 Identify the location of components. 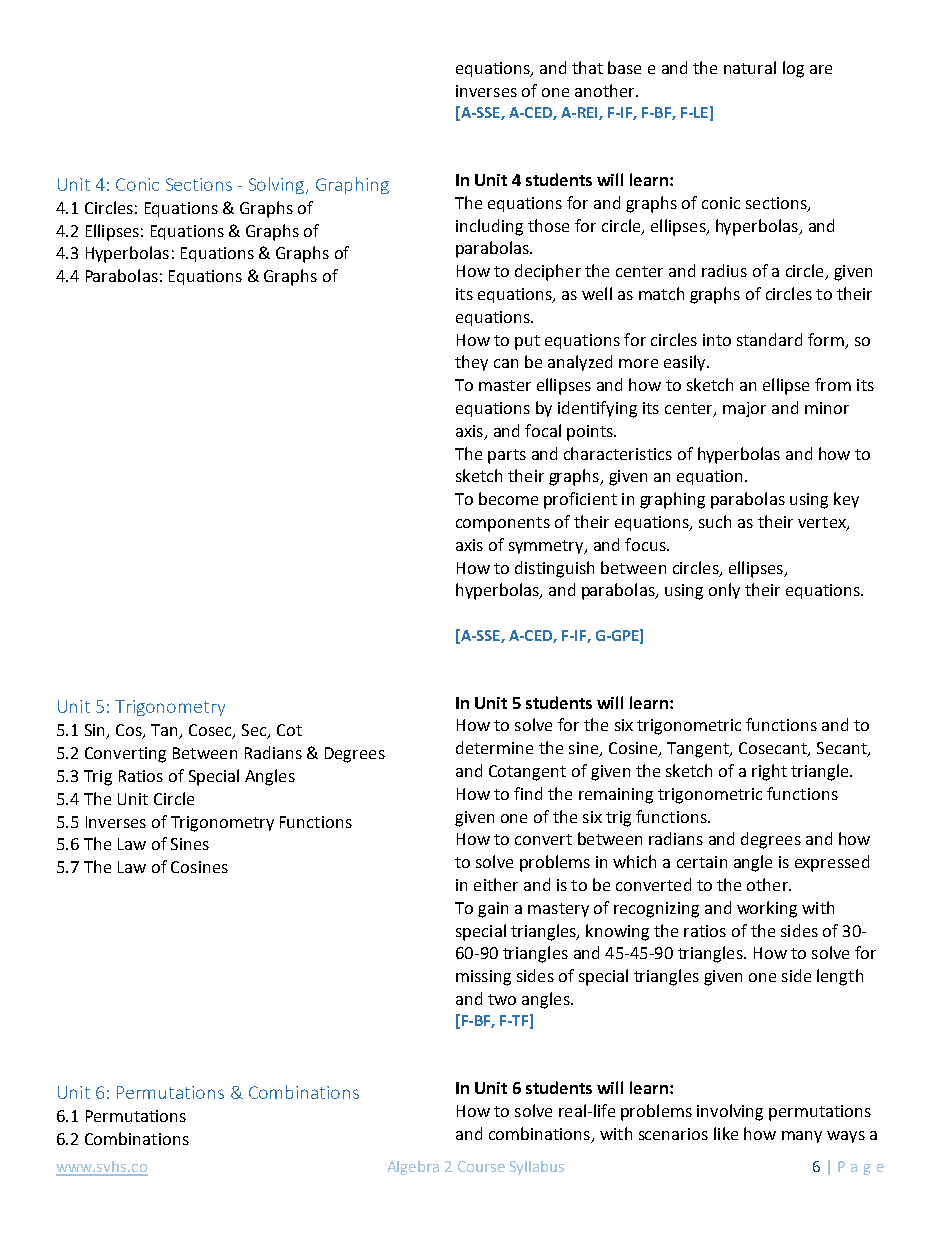
(503, 524).
